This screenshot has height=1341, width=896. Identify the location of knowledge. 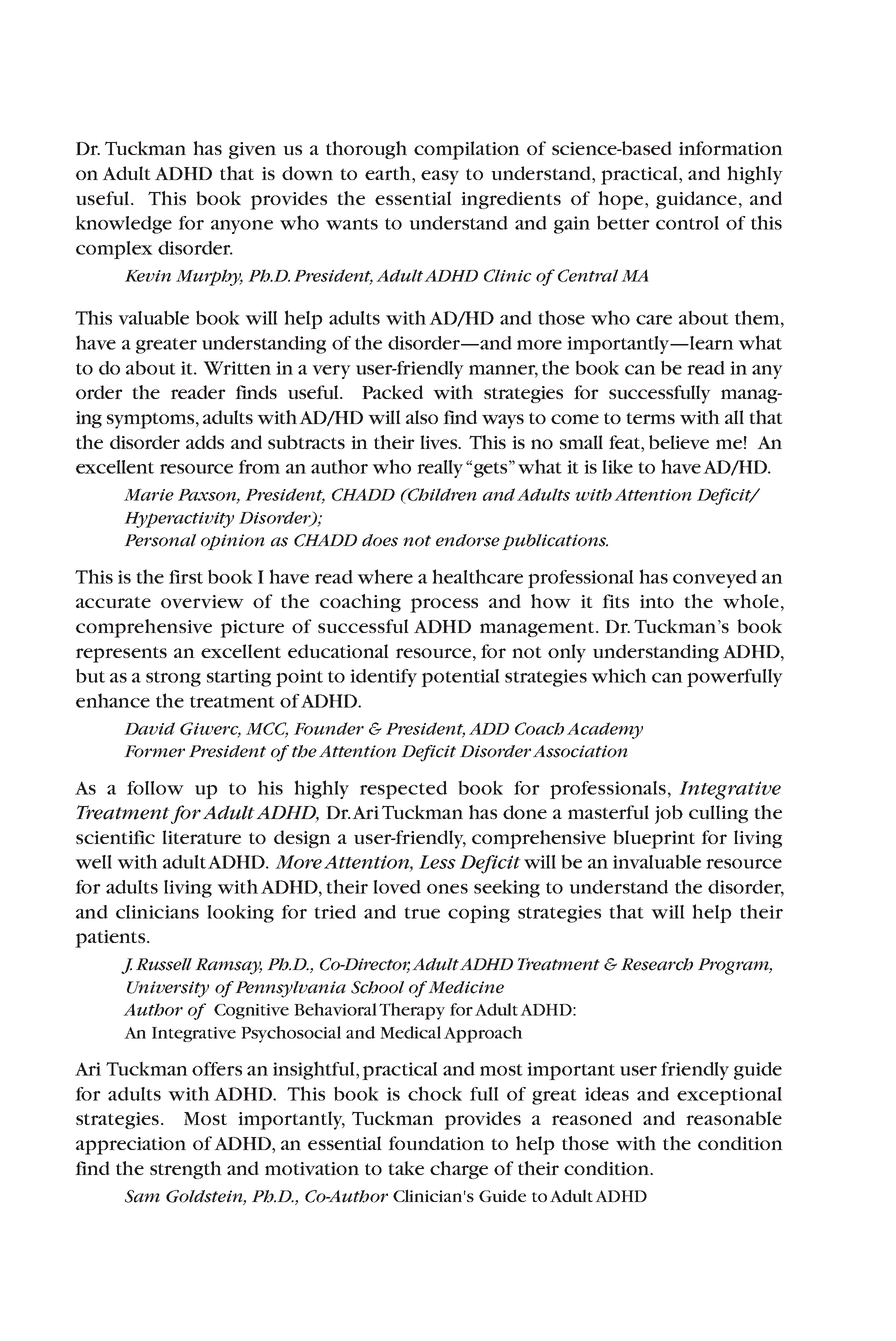
(123, 224).
